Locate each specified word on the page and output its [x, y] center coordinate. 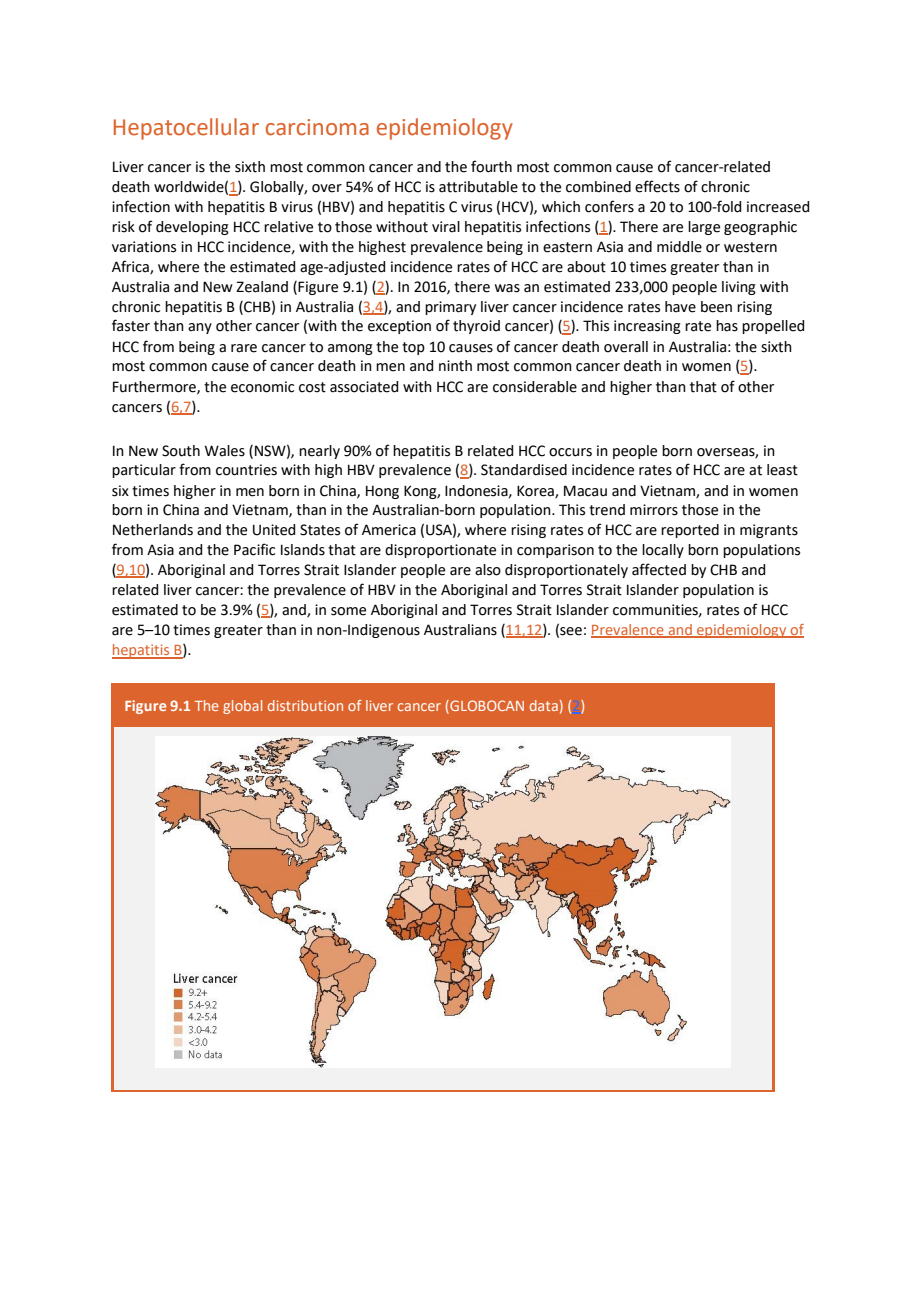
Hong [382, 492]
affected [659, 569]
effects [657, 186]
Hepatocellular [186, 129]
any [200, 328]
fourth [491, 166]
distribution [305, 705]
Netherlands [153, 530]
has [727, 326]
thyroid [476, 327]
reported [690, 531]
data [544, 705]
